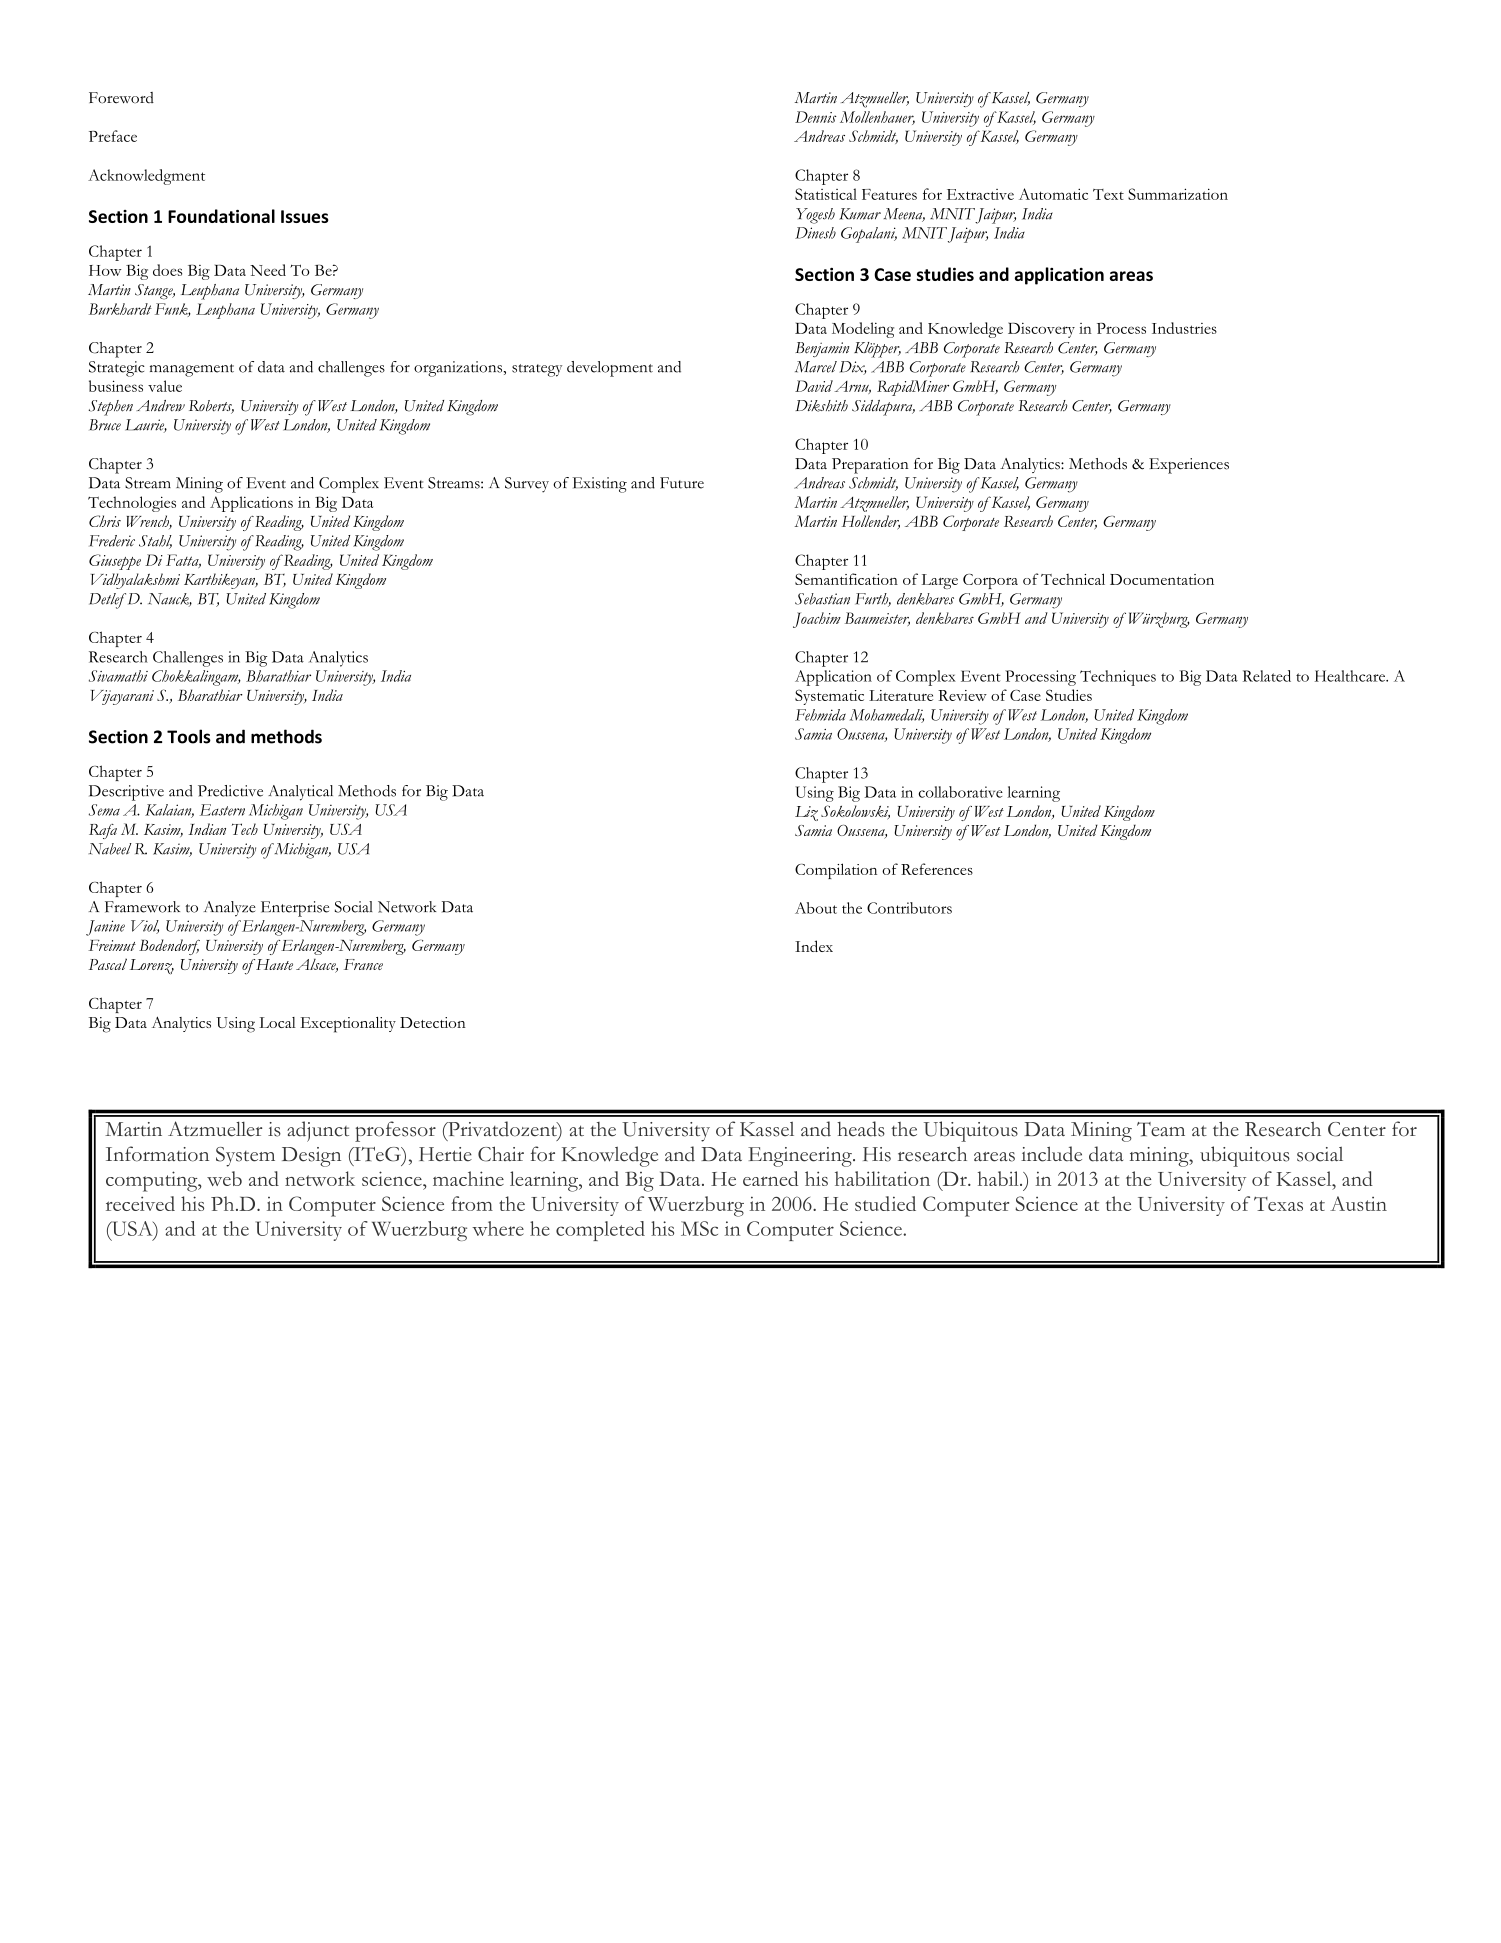 Image resolution: width=1501 pixels, height=1943 pixels. Describe the element at coordinates (770, 1178) in the document. I see `earned` at that location.
